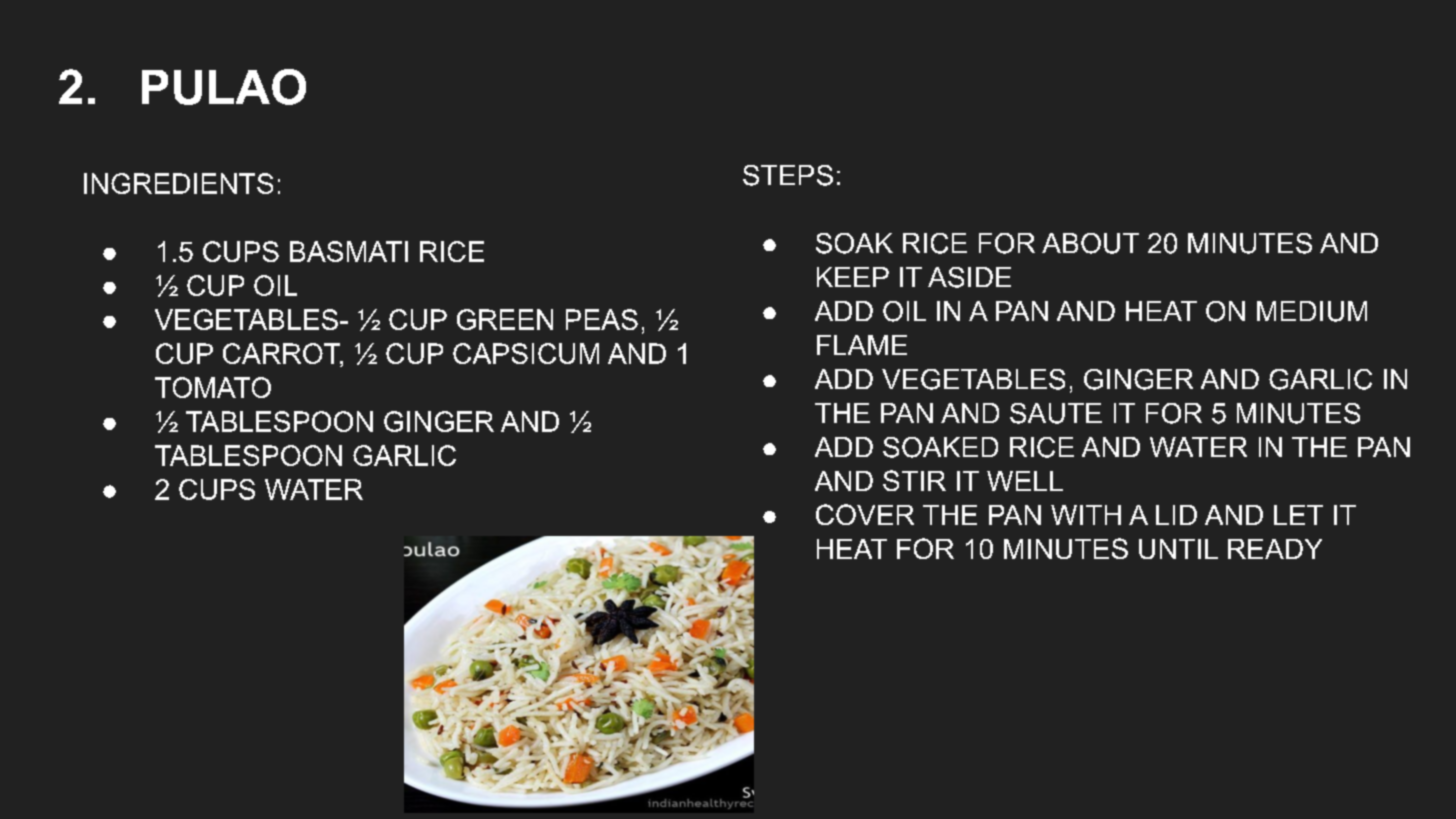  I want to click on SAUTE, so click(1056, 413).
